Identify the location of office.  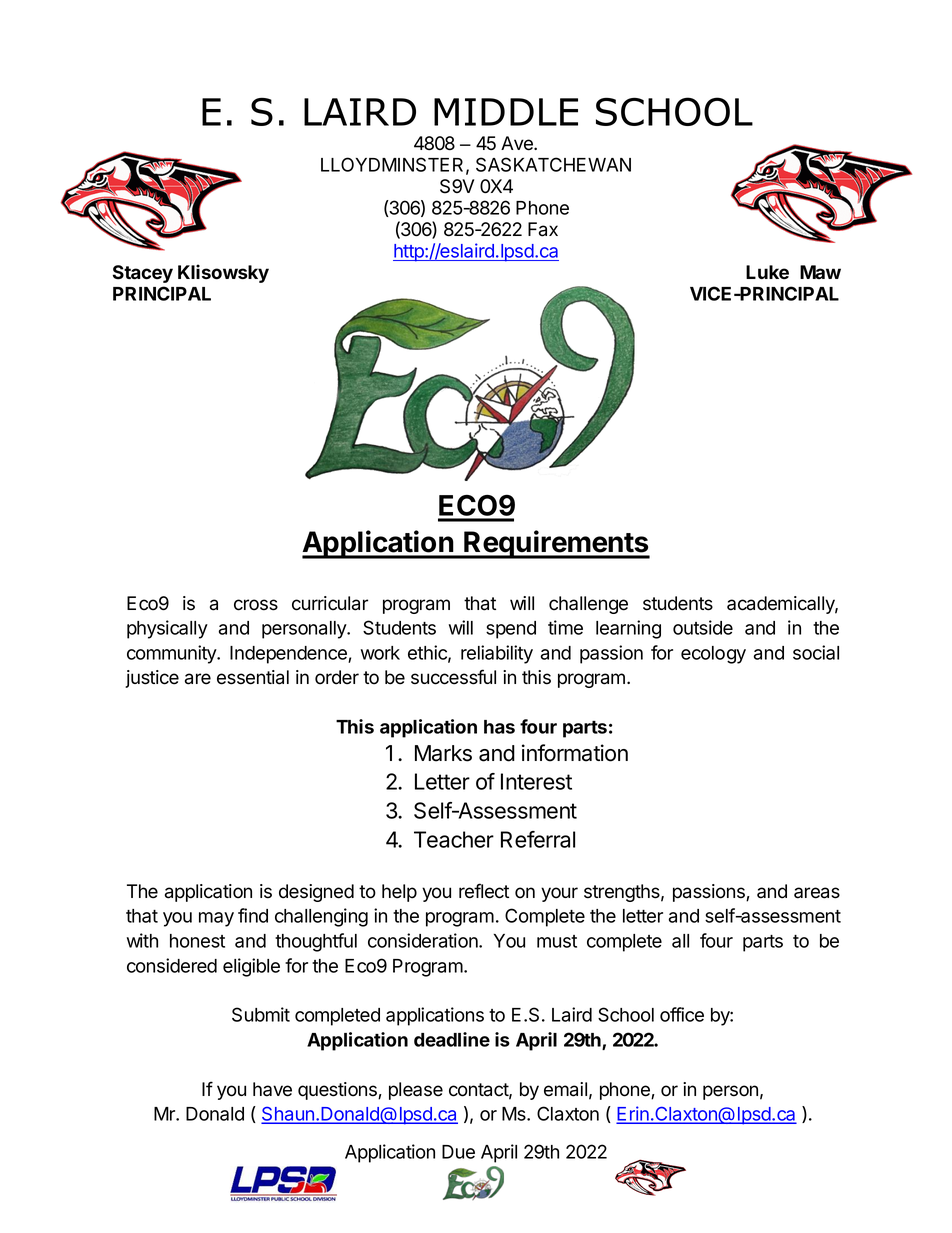
(682, 1014).
